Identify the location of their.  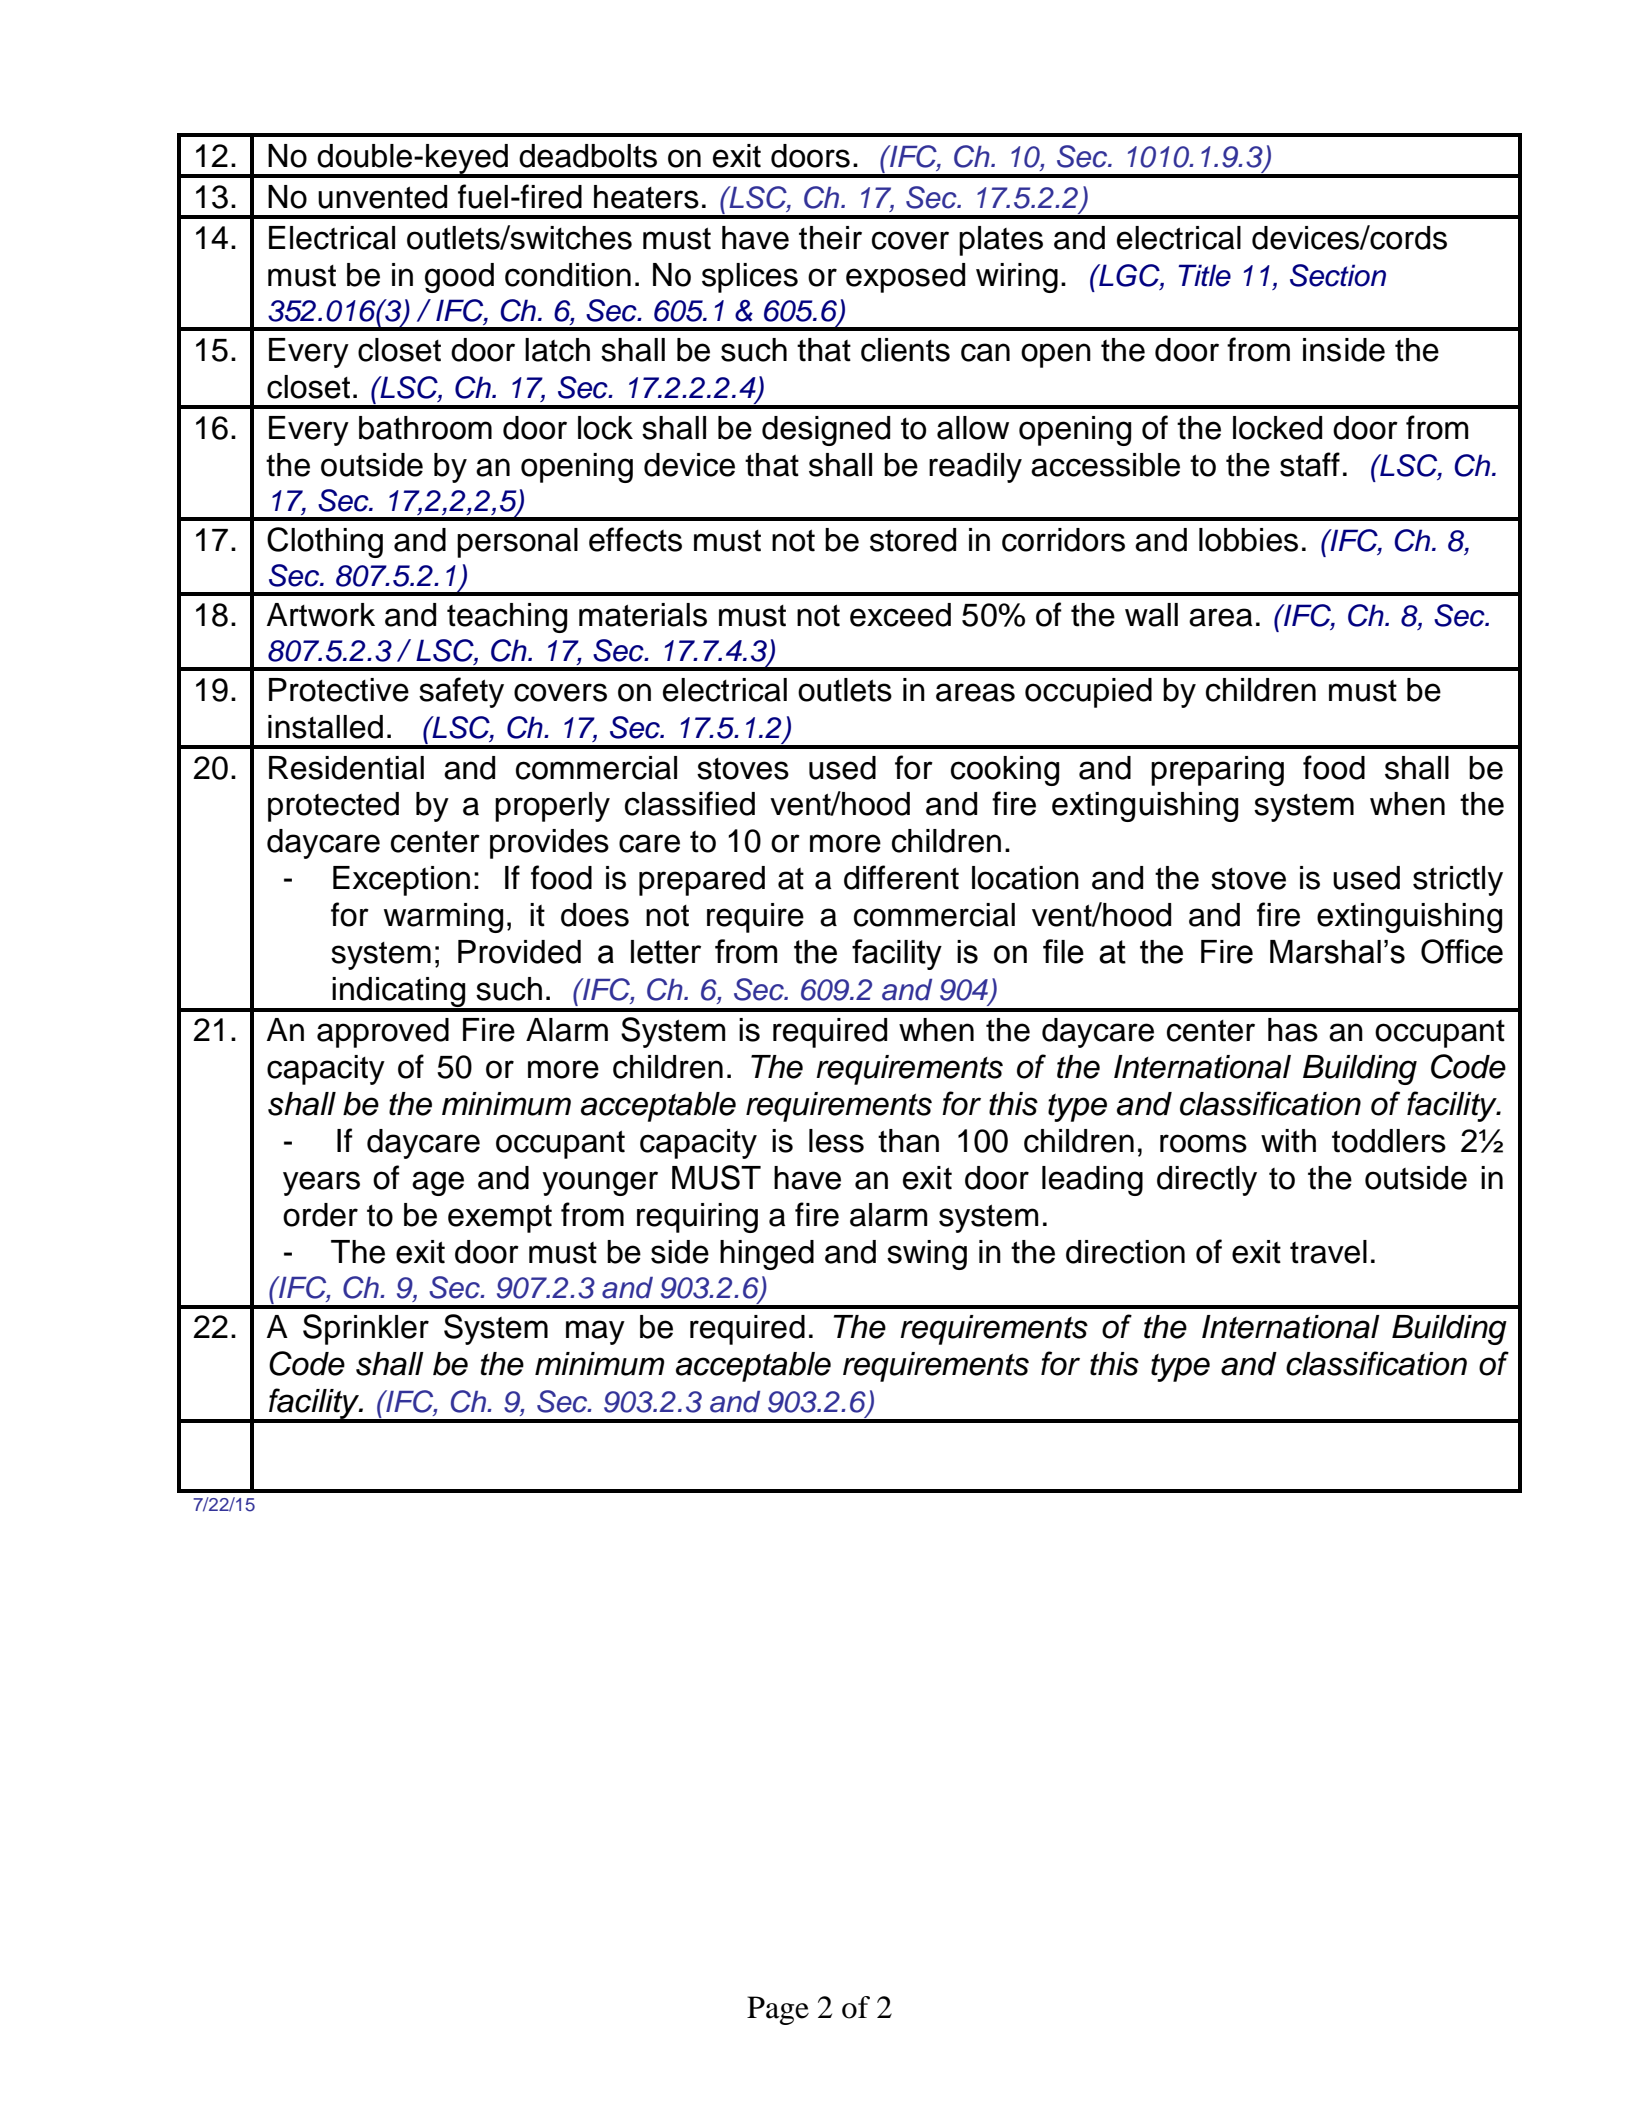
(830, 238).
